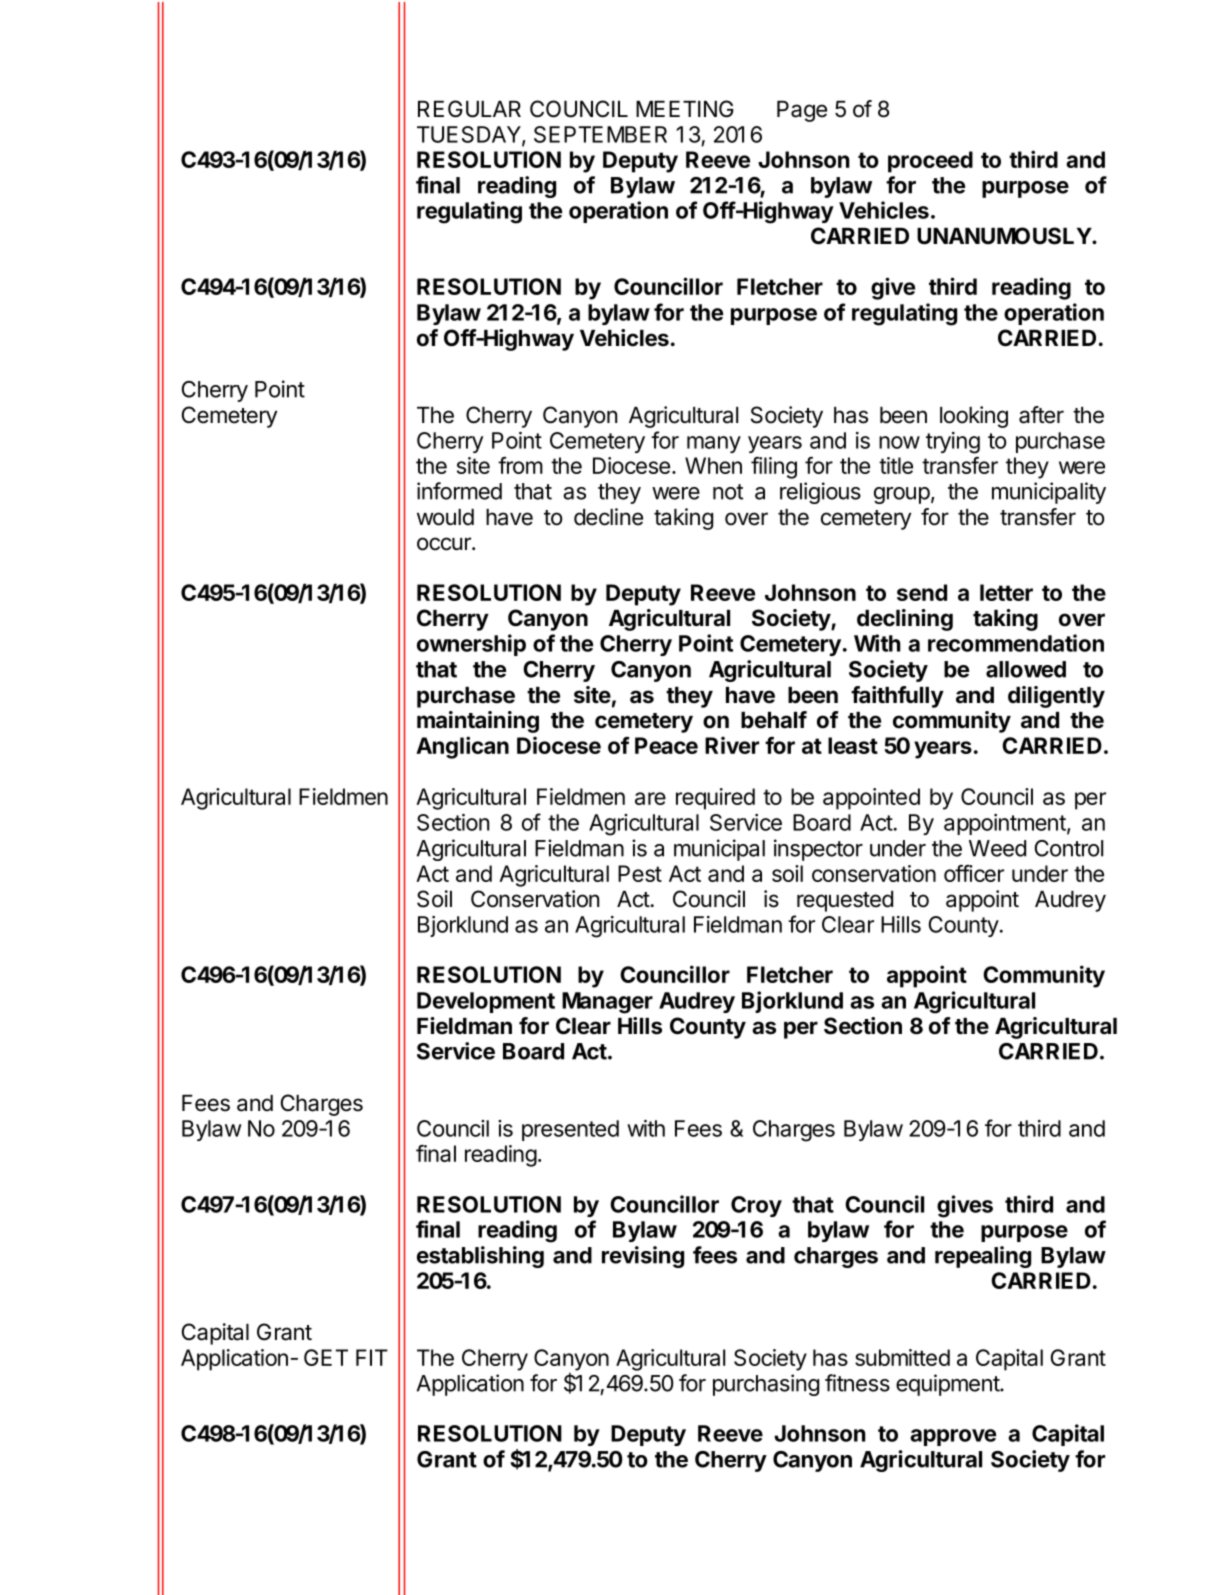 The height and width of the document is (1595, 1232). Describe the element at coordinates (643, 1257) in the document. I see `revising` at that location.
